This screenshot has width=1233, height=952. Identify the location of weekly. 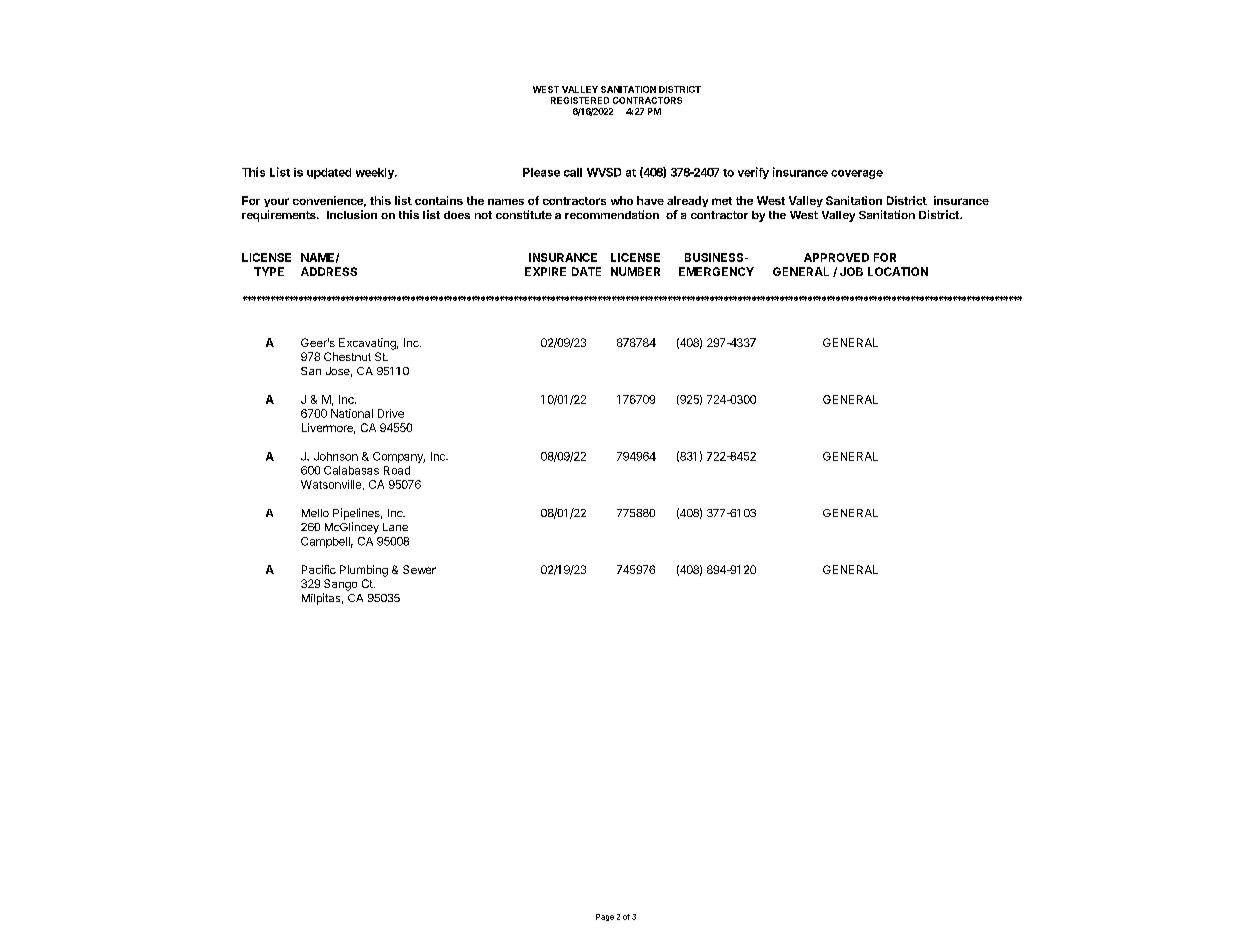
(376, 173).
